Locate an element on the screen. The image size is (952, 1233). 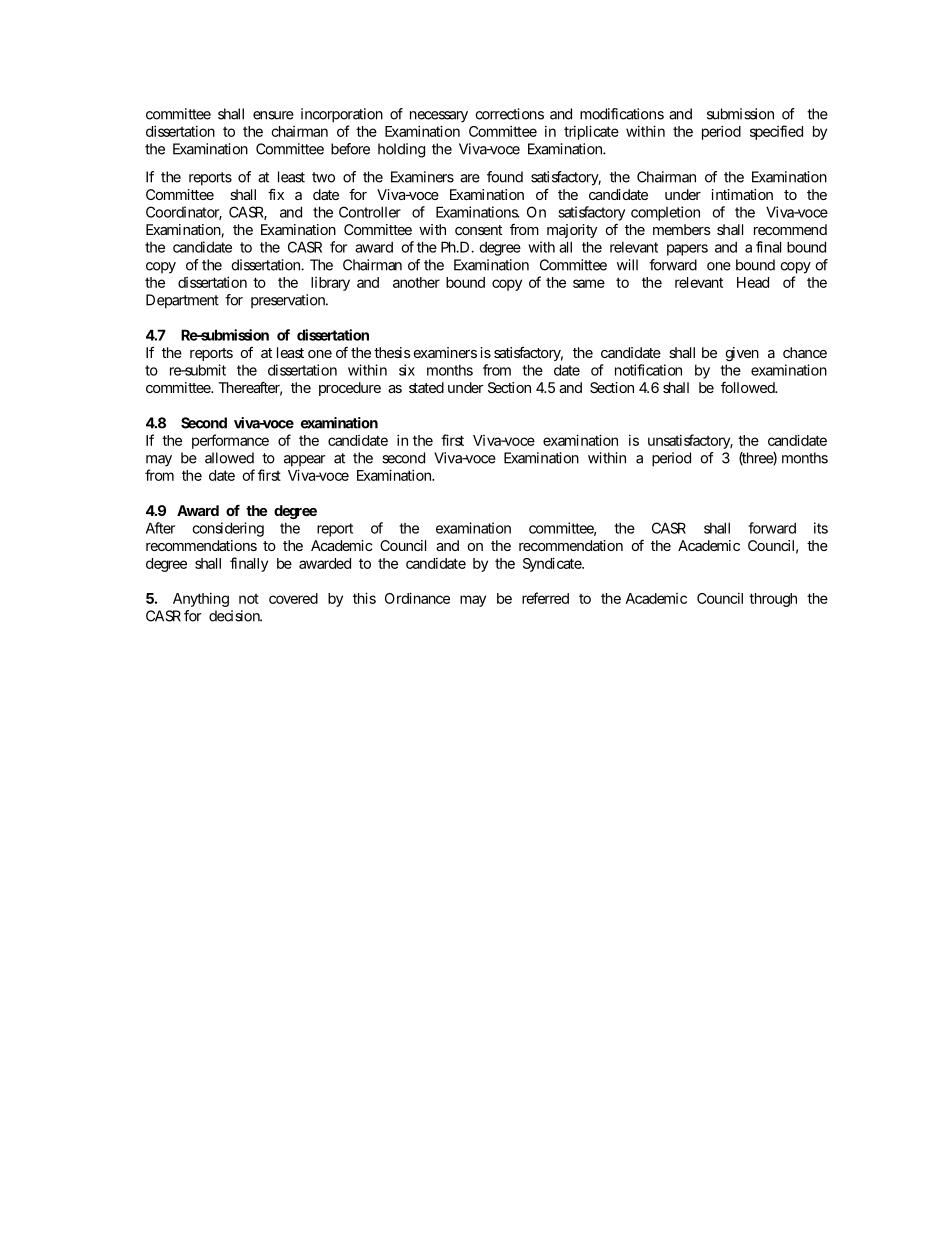
corrections is located at coordinates (509, 114).
